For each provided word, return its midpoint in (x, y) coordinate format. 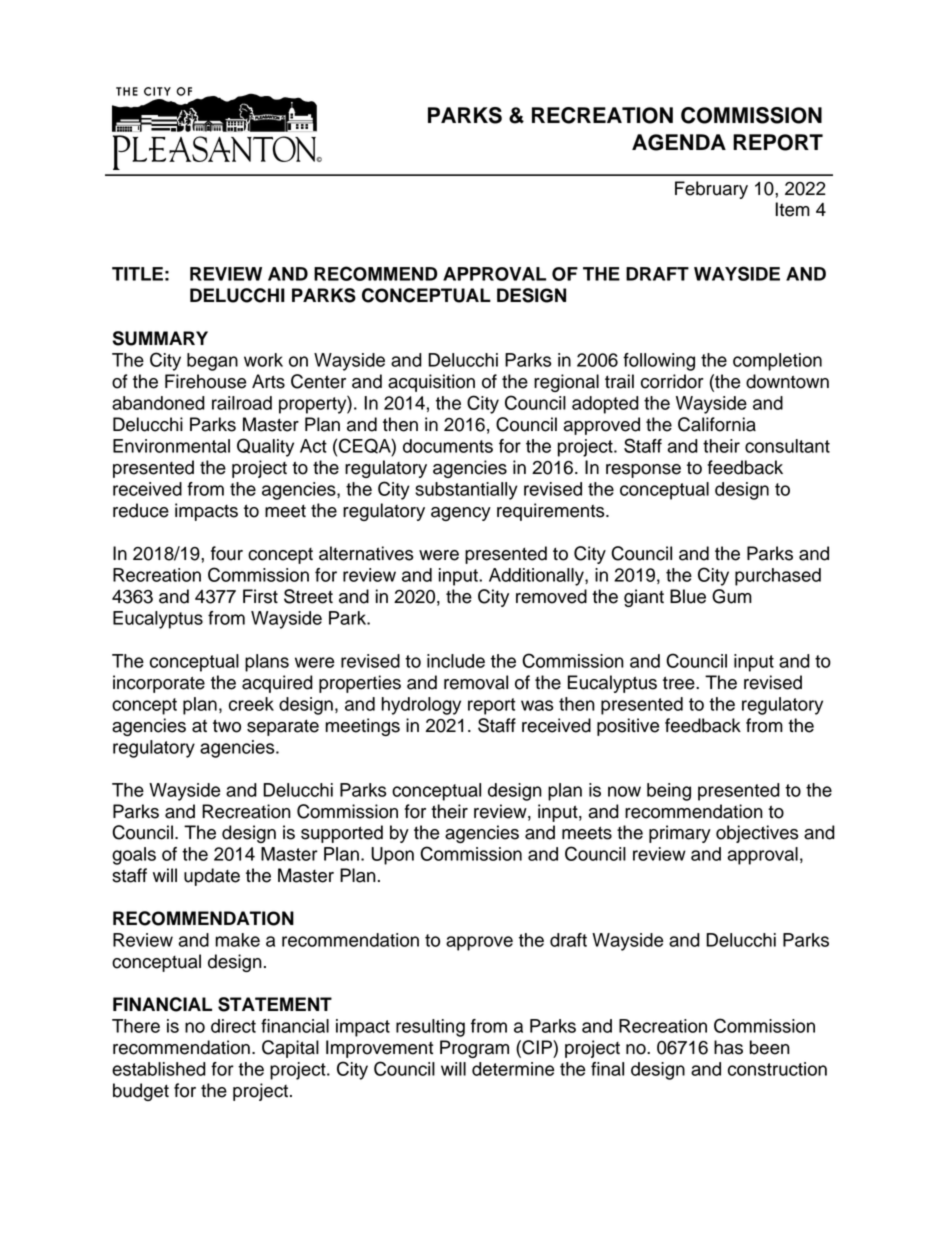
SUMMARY (160, 338)
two (227, 726)
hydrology (421, 706)
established (159, 1069)
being (669, 792)
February (711, 190)
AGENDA (679, 142)
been (770, 1047)
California (717, 424)
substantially (466, 491)
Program (474, 1049)
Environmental (171, 446)
